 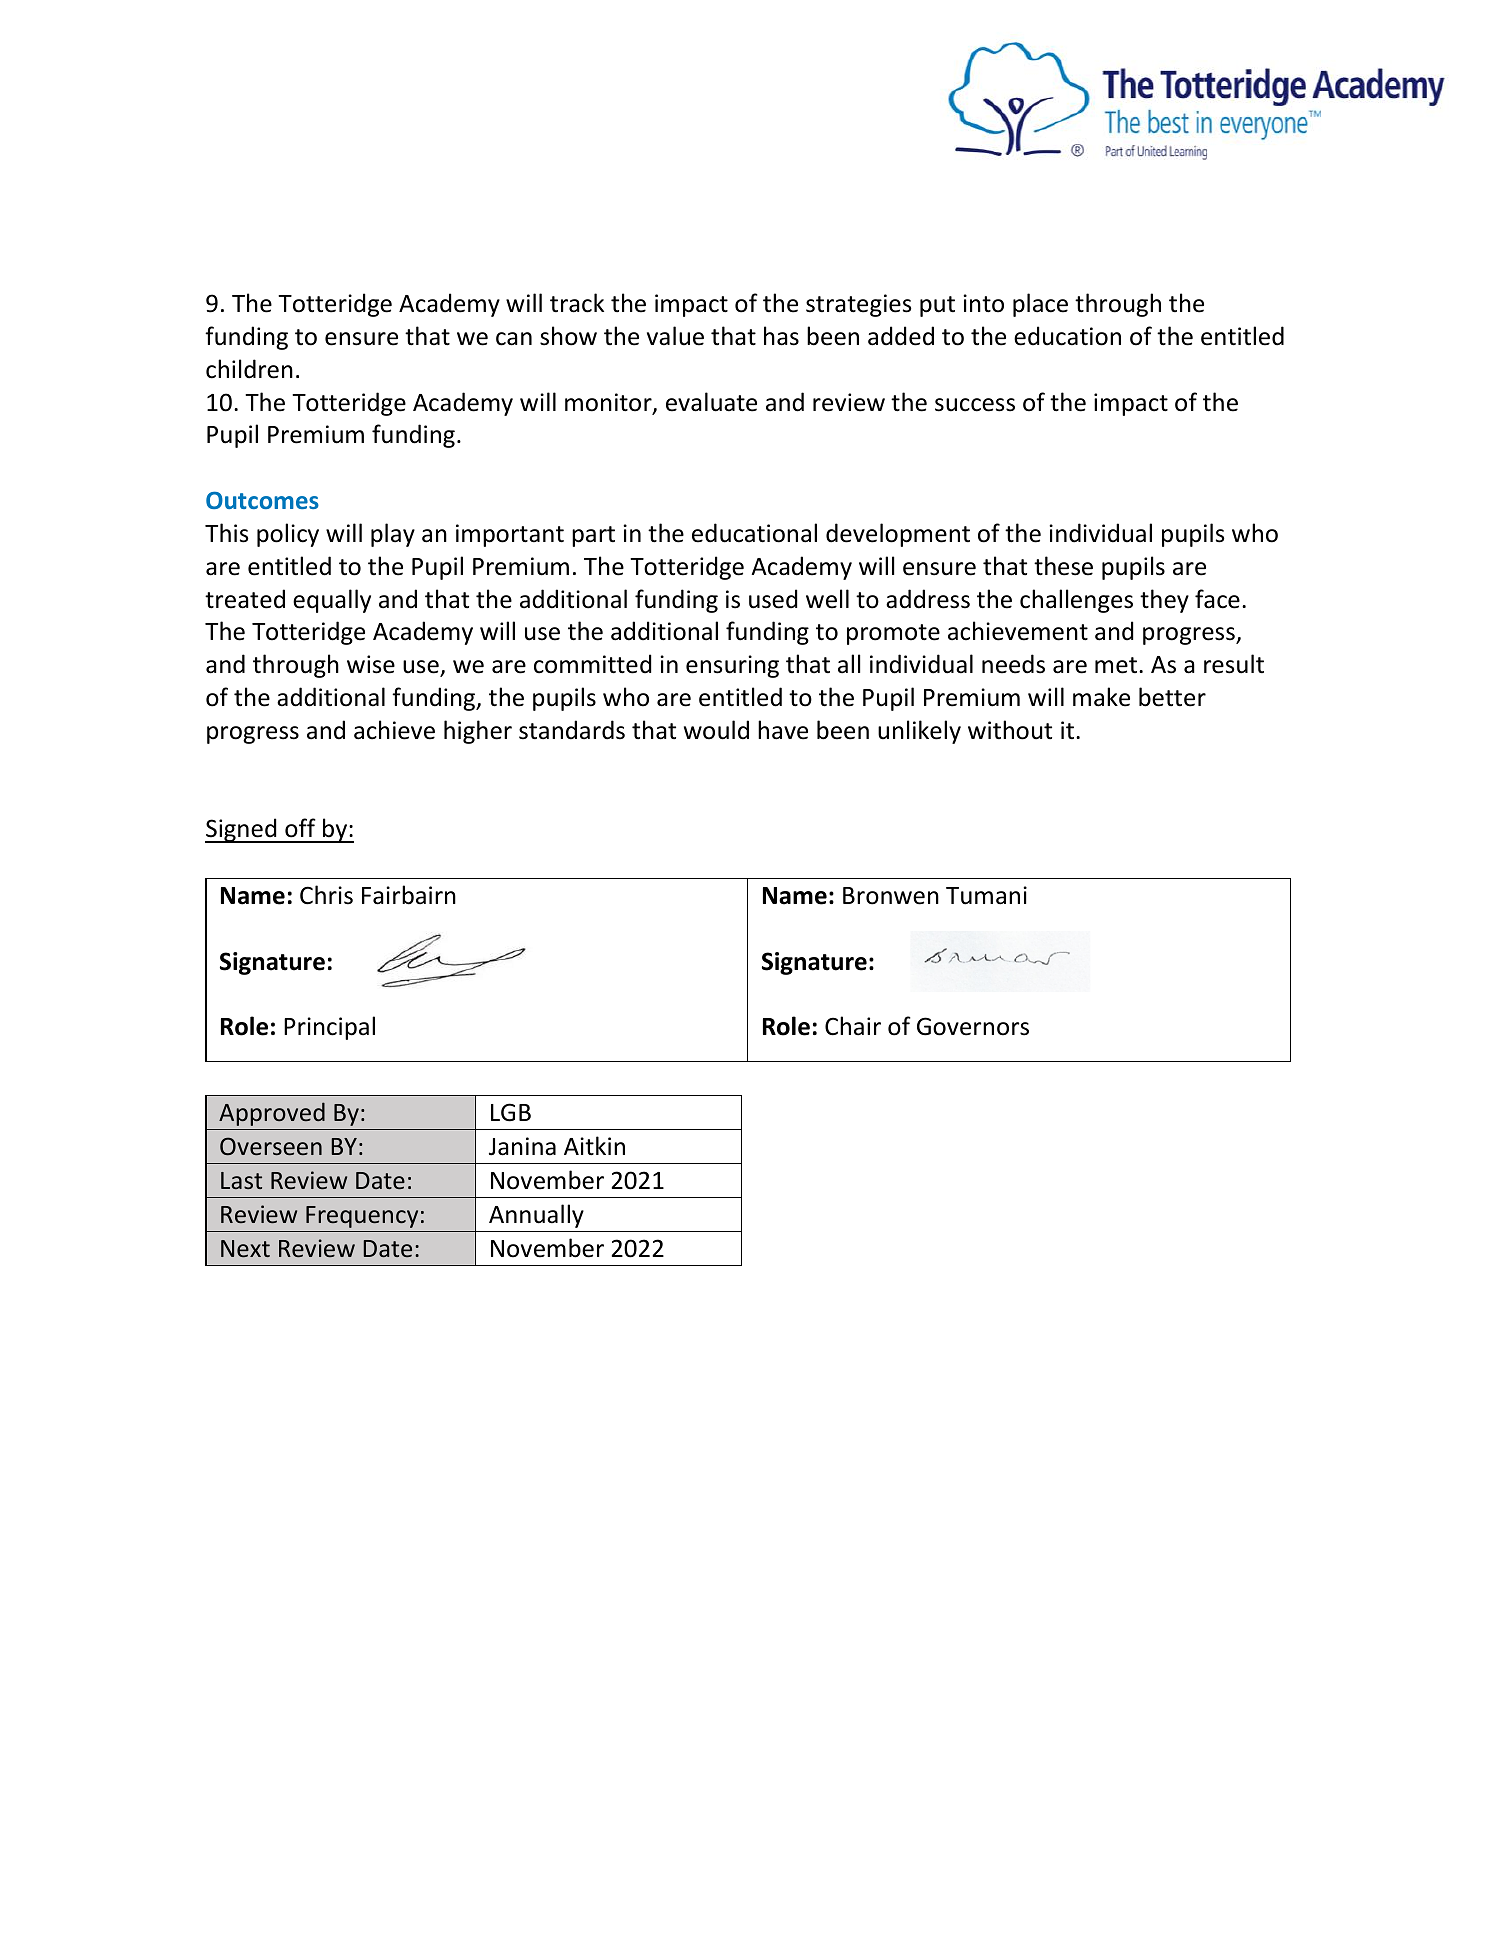 What do you see at coordinates (973, 1026) in the screenshot?
I see `Governors` at bounding box center [973, 1026].
